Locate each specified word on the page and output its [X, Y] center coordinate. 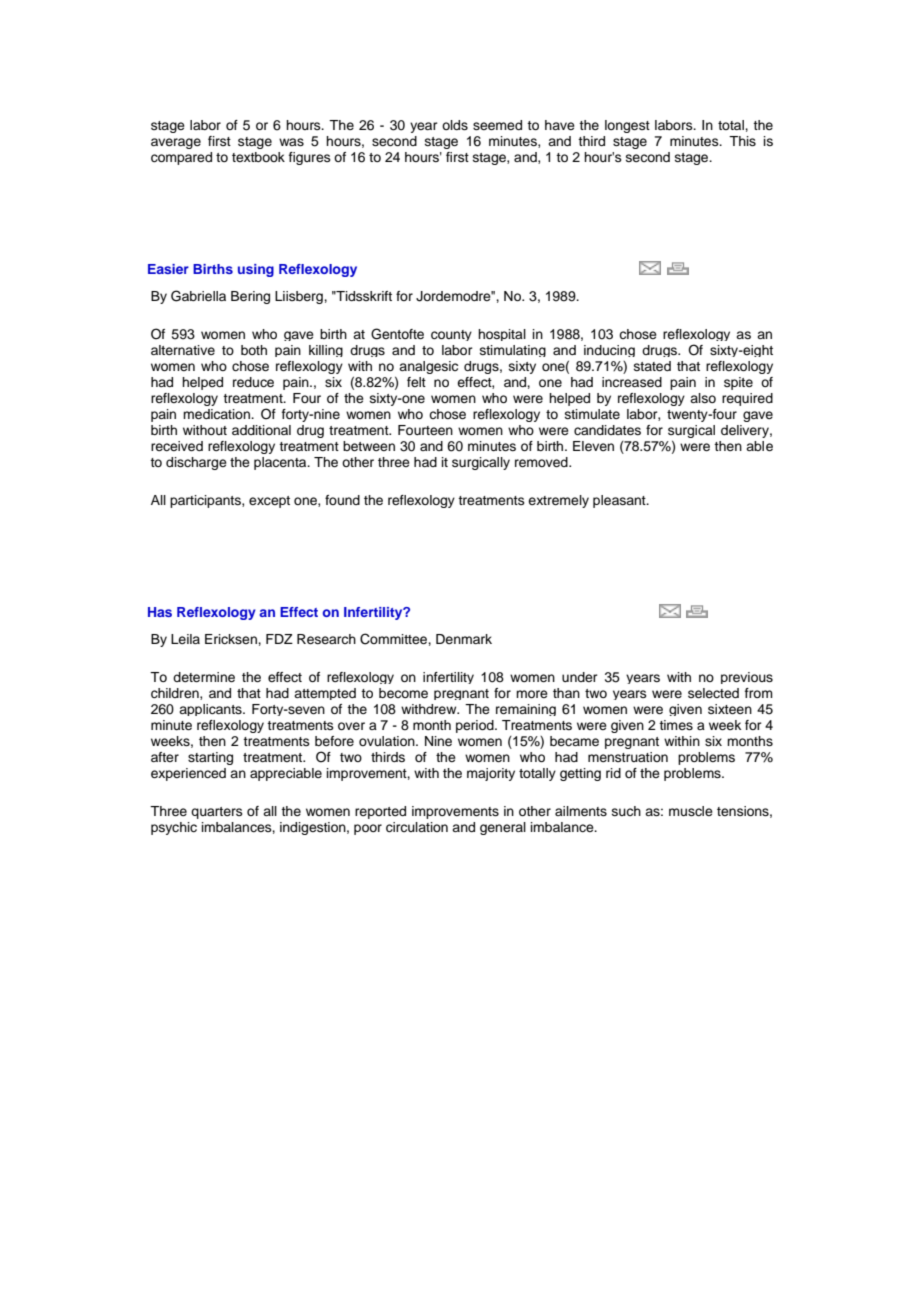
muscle [691, 811]
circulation [417, 827]
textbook [258, 157]
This [742, 141]
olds [455, 125]
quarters [217, 813]
